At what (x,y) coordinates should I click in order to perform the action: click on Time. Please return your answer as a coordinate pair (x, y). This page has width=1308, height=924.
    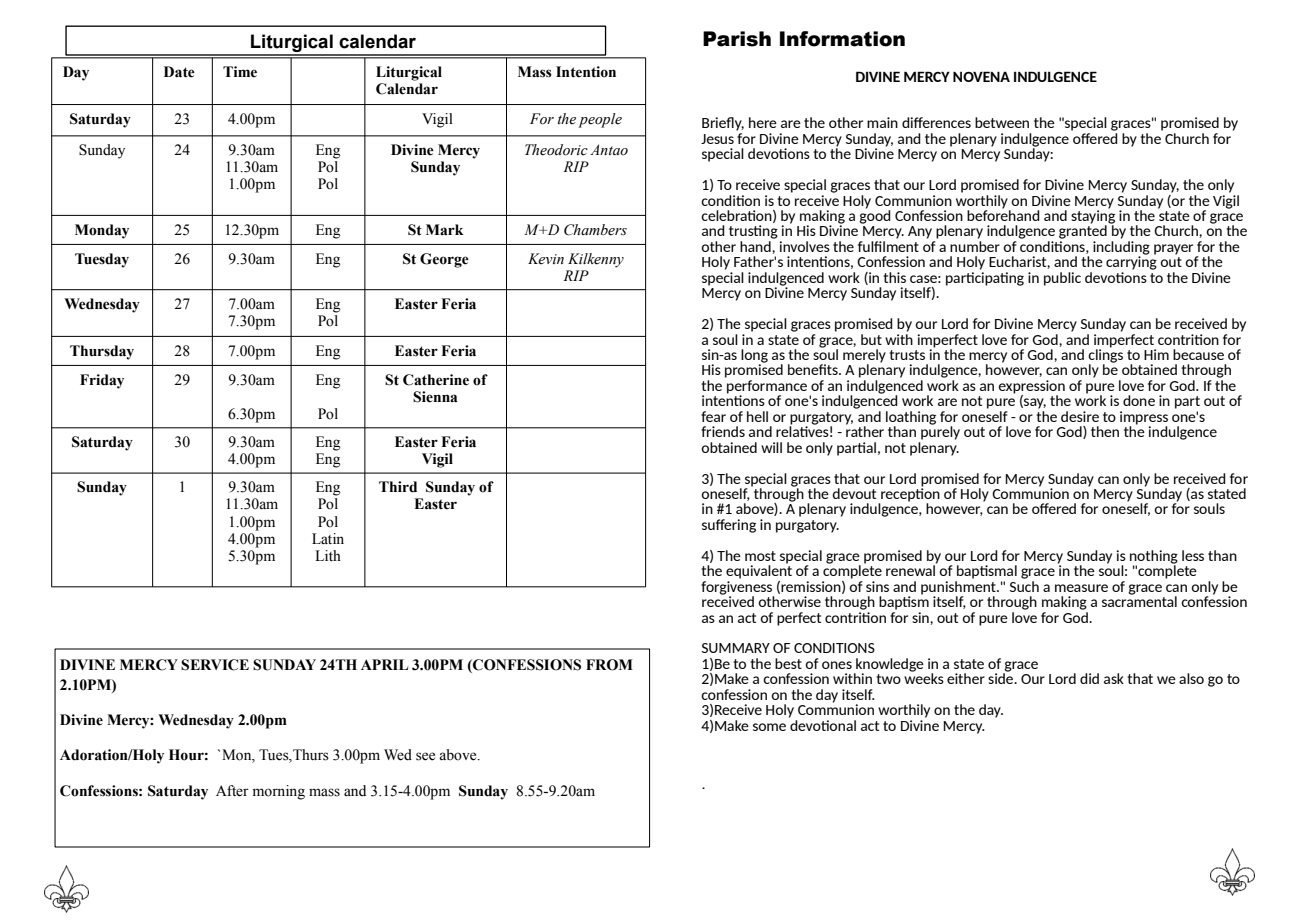
    Looking at the image, I should click on (240, 72).
